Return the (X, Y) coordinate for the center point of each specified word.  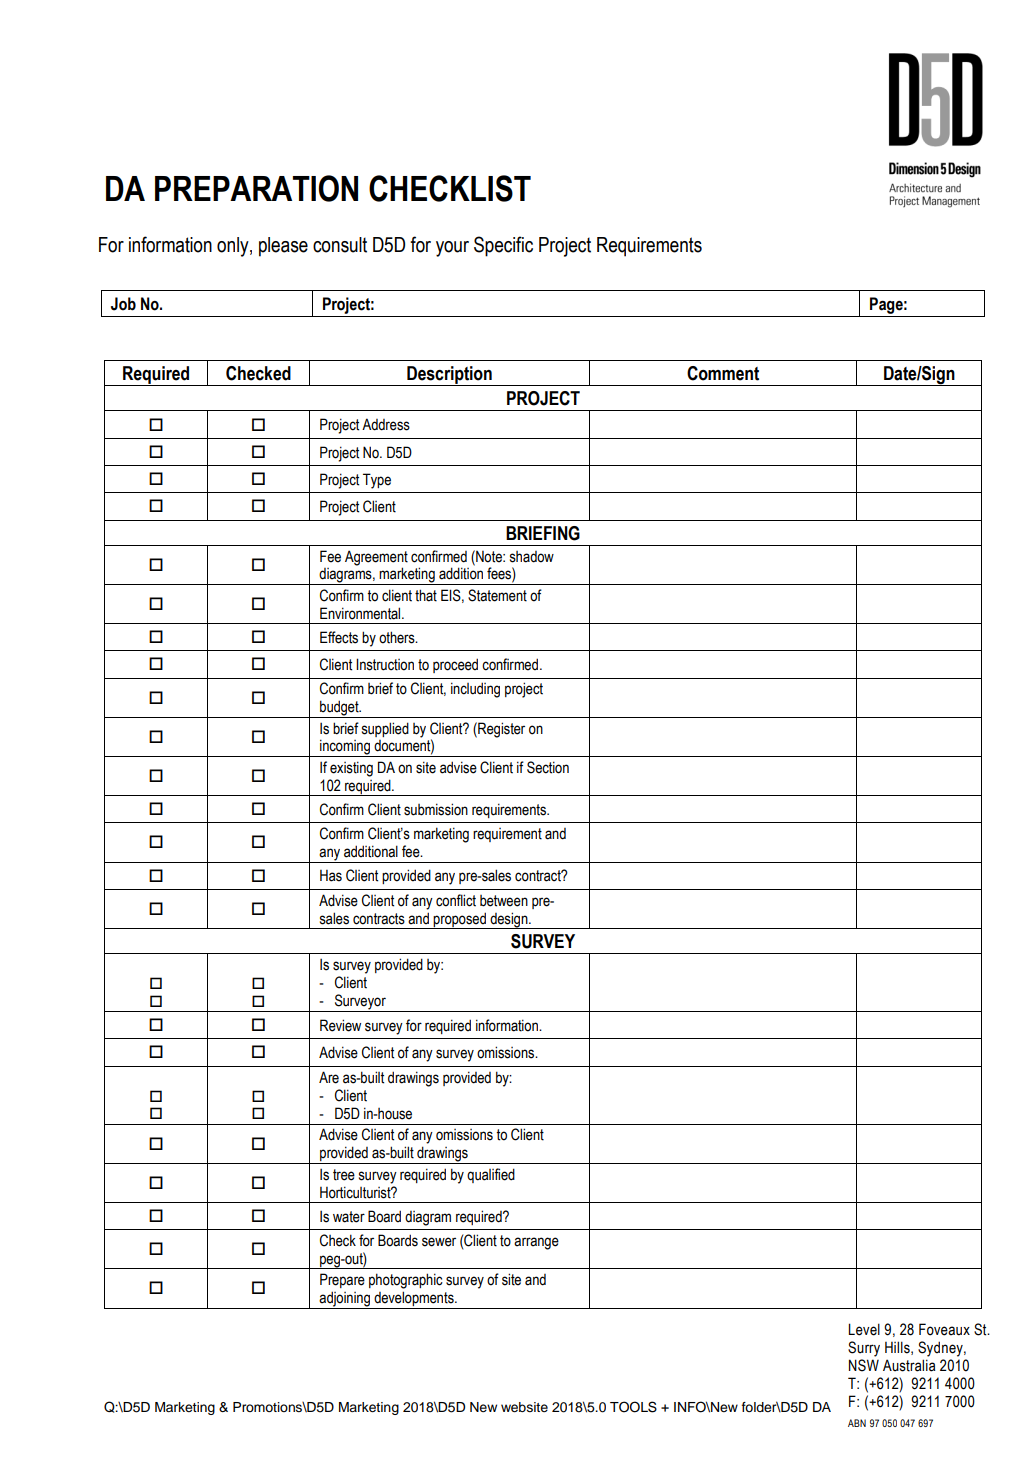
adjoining (345, 1300)
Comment (723, 373)
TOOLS (633, 1407)
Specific (503, 246)
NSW (864, 1365)
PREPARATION (256, 188)
